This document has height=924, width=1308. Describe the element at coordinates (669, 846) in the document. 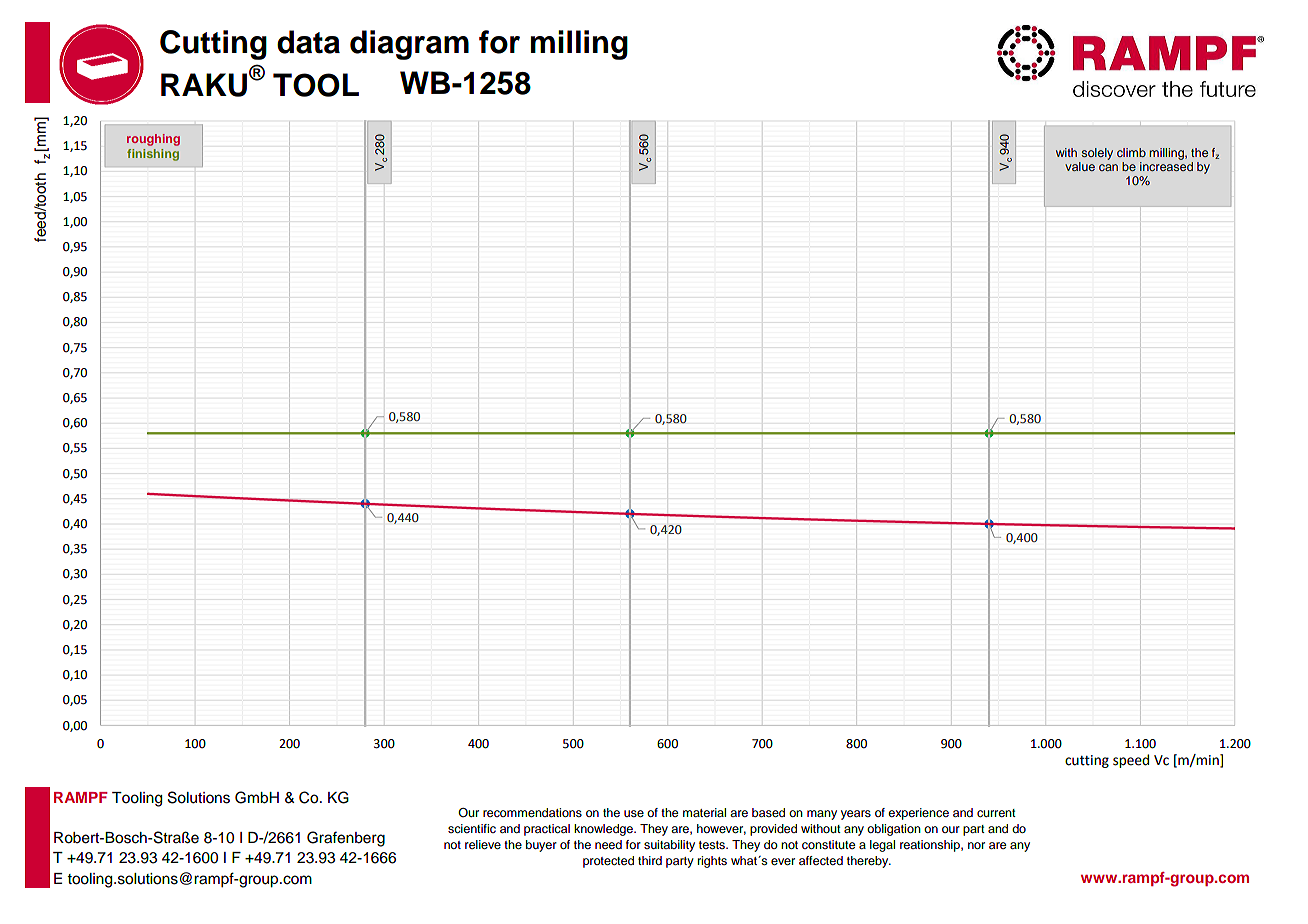

I see `suitability` at that location.
